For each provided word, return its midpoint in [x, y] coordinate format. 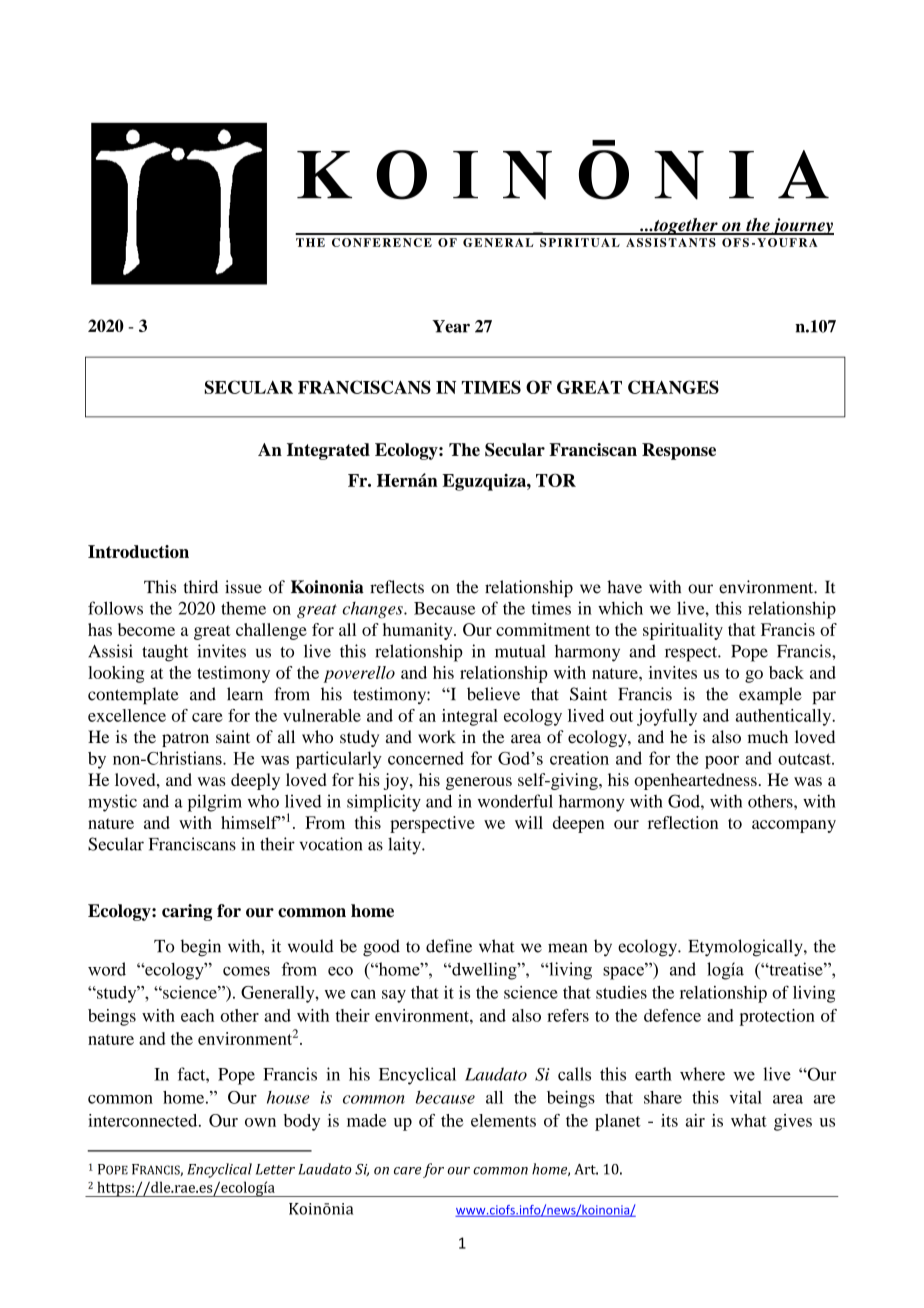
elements [503, 1120]
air [695, 1120]
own [260, 1122]
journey [802, 226]
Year [451, 326]
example [770, 696]
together [686, 226]
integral [470, 717]
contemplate [133, 696]
